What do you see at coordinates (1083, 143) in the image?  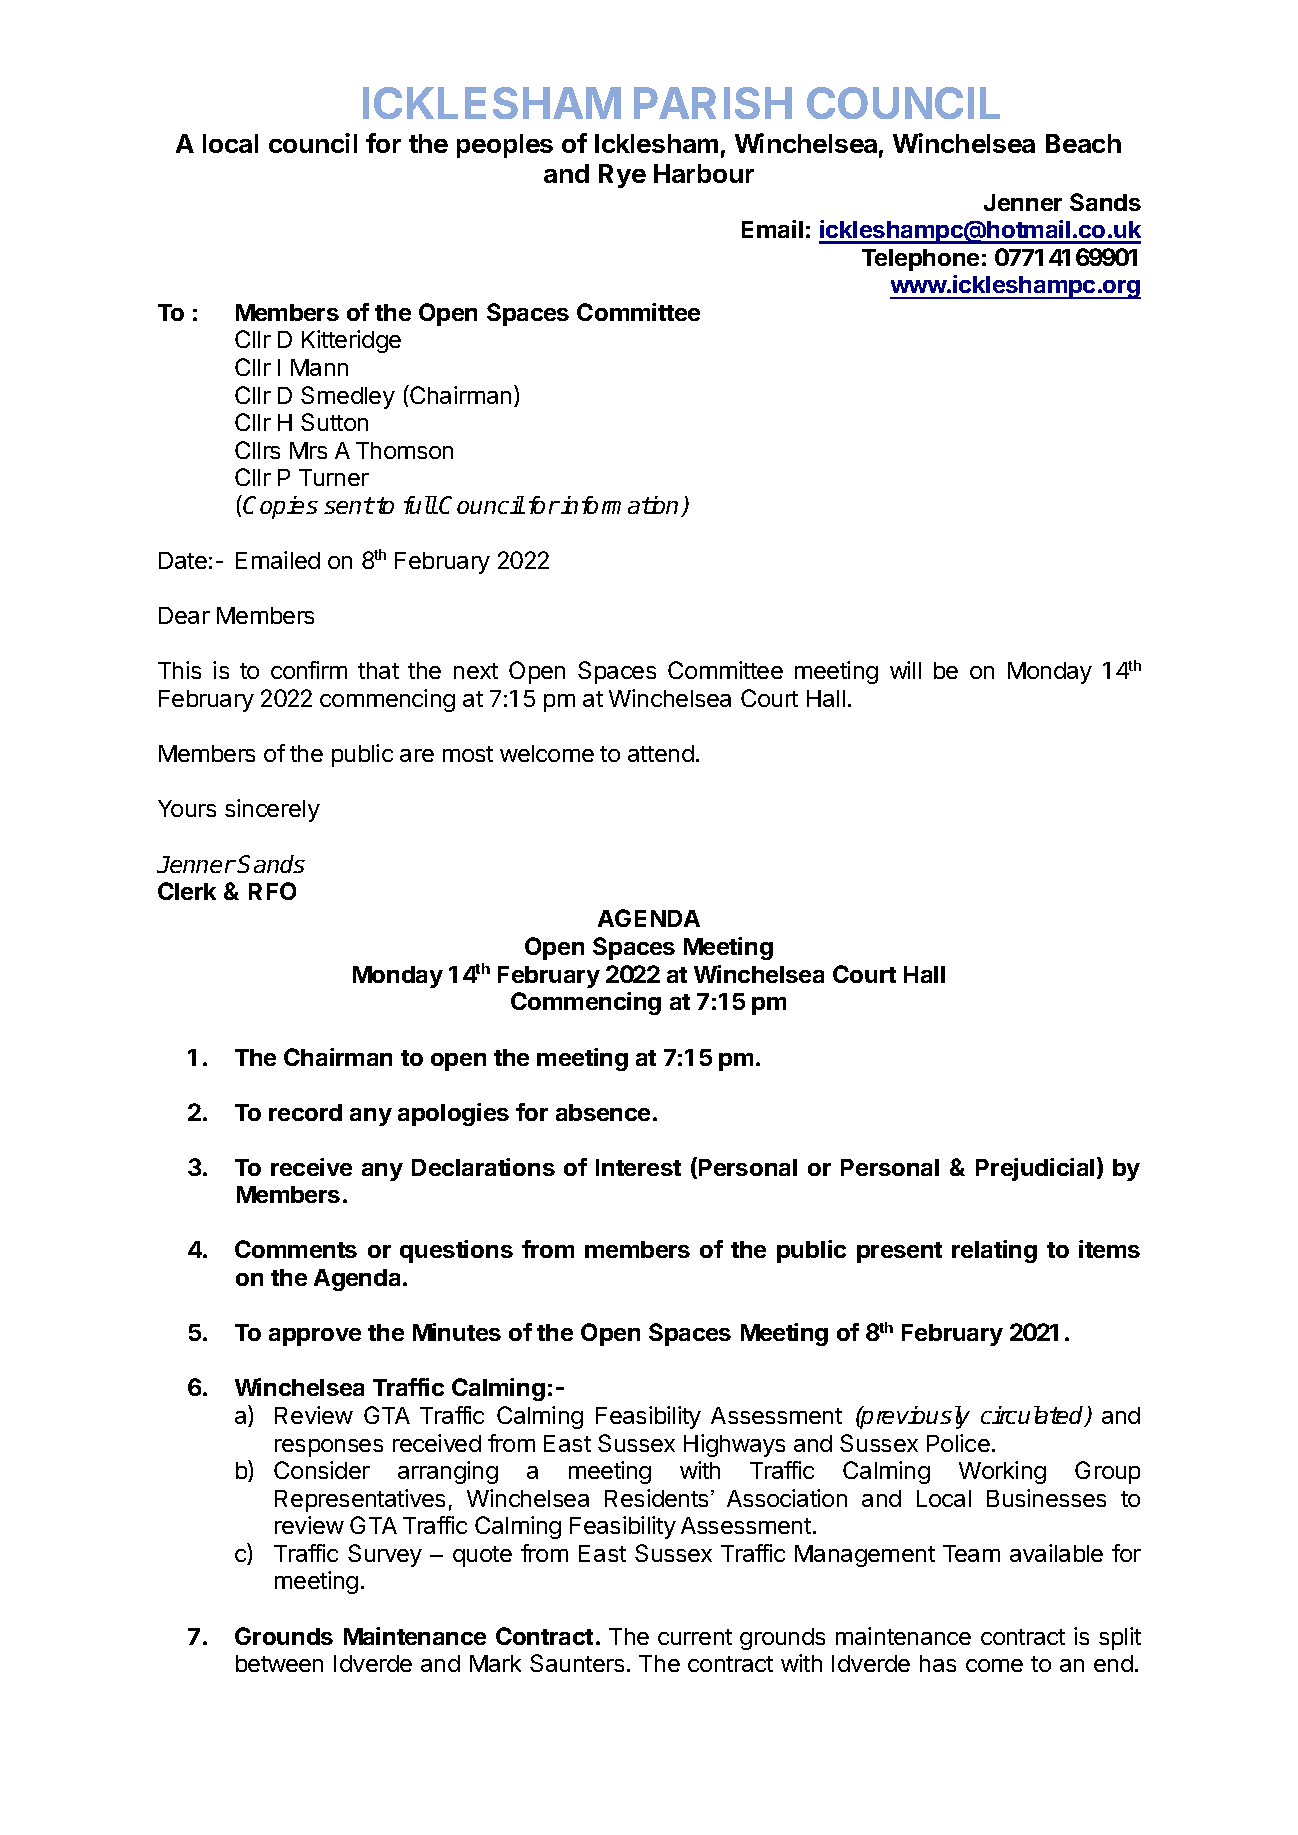 I see `Beach` at bounding box center [1083, 143].
